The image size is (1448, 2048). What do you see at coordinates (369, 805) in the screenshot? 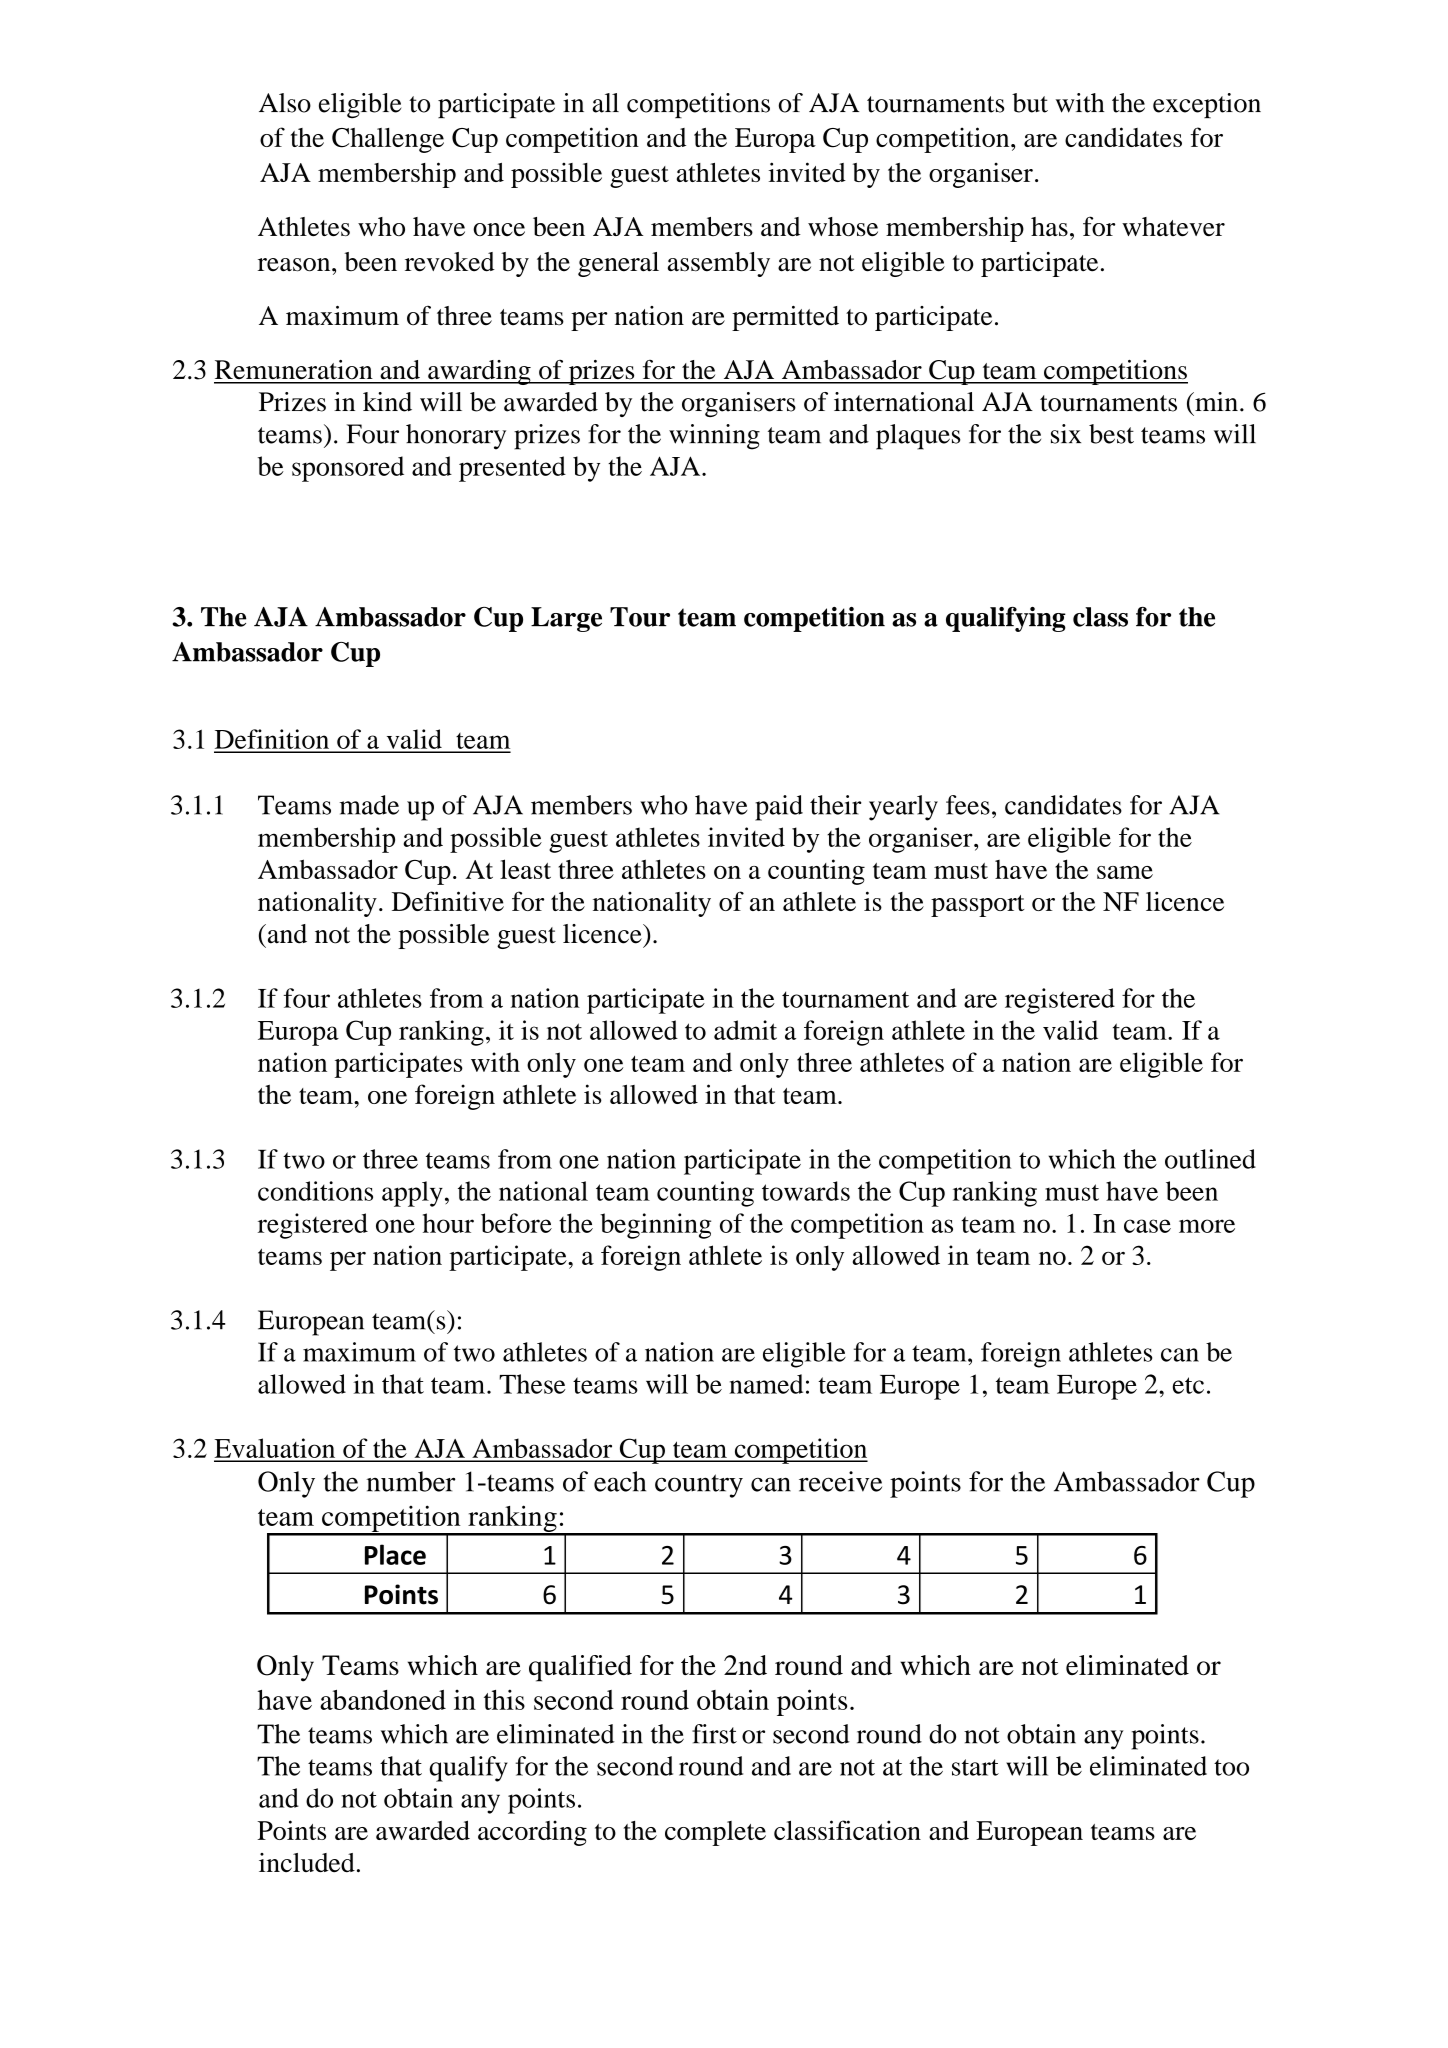
I see `made` at bounding box center [369, 805].
